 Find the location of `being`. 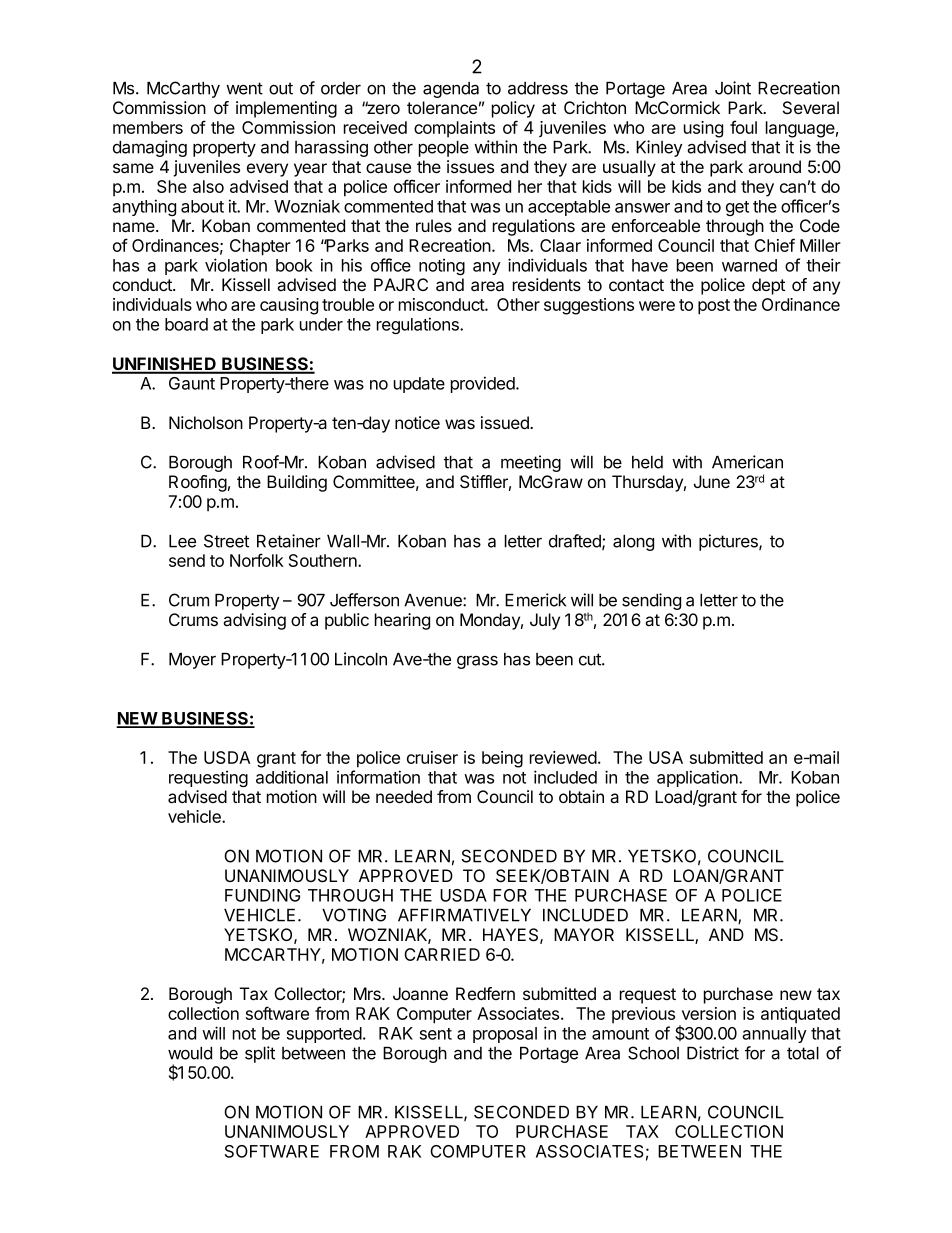

being is located at coordinates (502, 759).
